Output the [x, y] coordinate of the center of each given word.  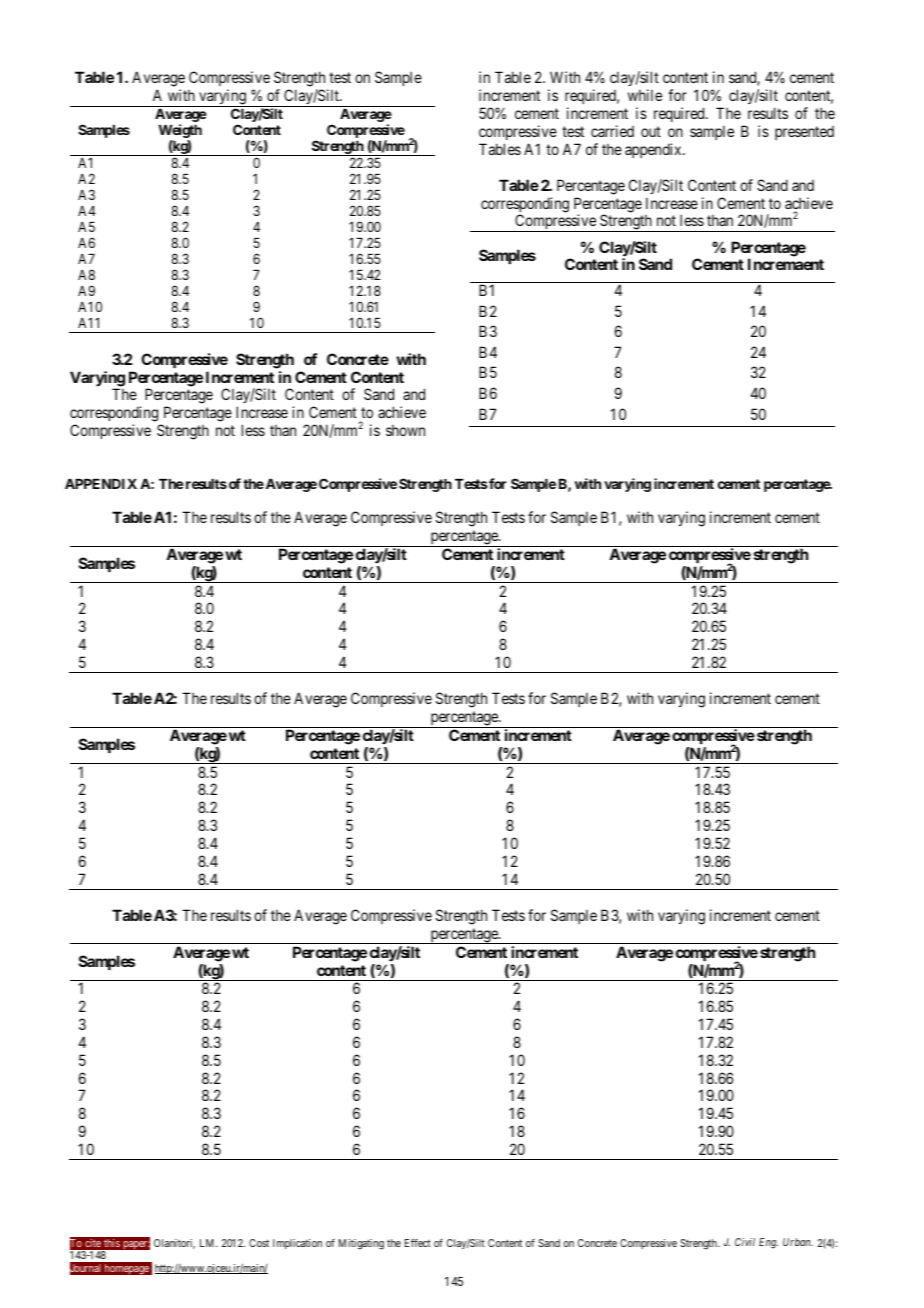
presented [804, 133]
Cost [259, 1243]
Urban [798, 1242]
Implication [297, 1244]
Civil [745, 1242]
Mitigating [361, 1244]
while [645, 95]
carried [612, 131]
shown [405, 430]
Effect [418, 1243]
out [651, 131]
